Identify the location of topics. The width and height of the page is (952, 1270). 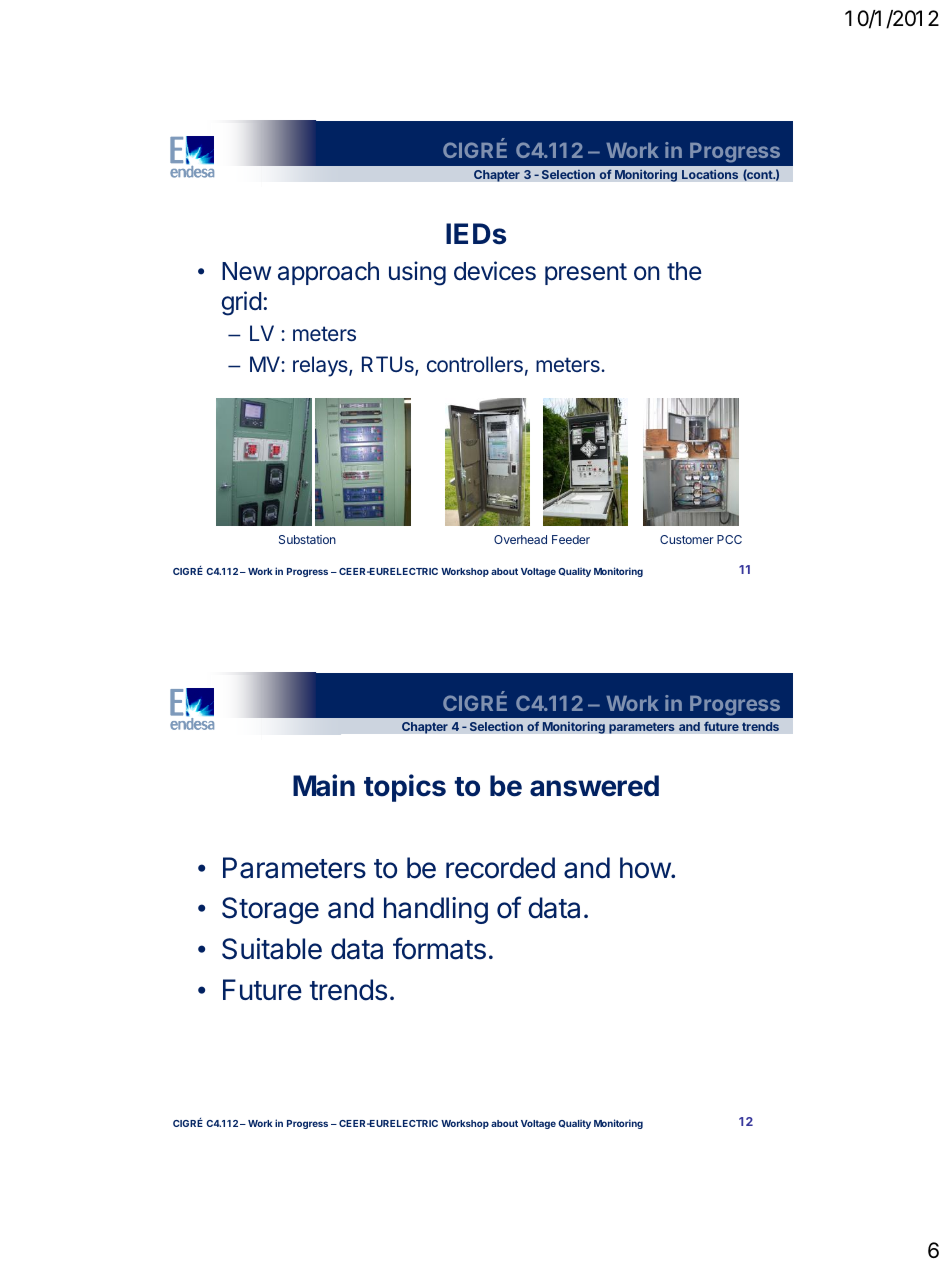
(405, 788).
